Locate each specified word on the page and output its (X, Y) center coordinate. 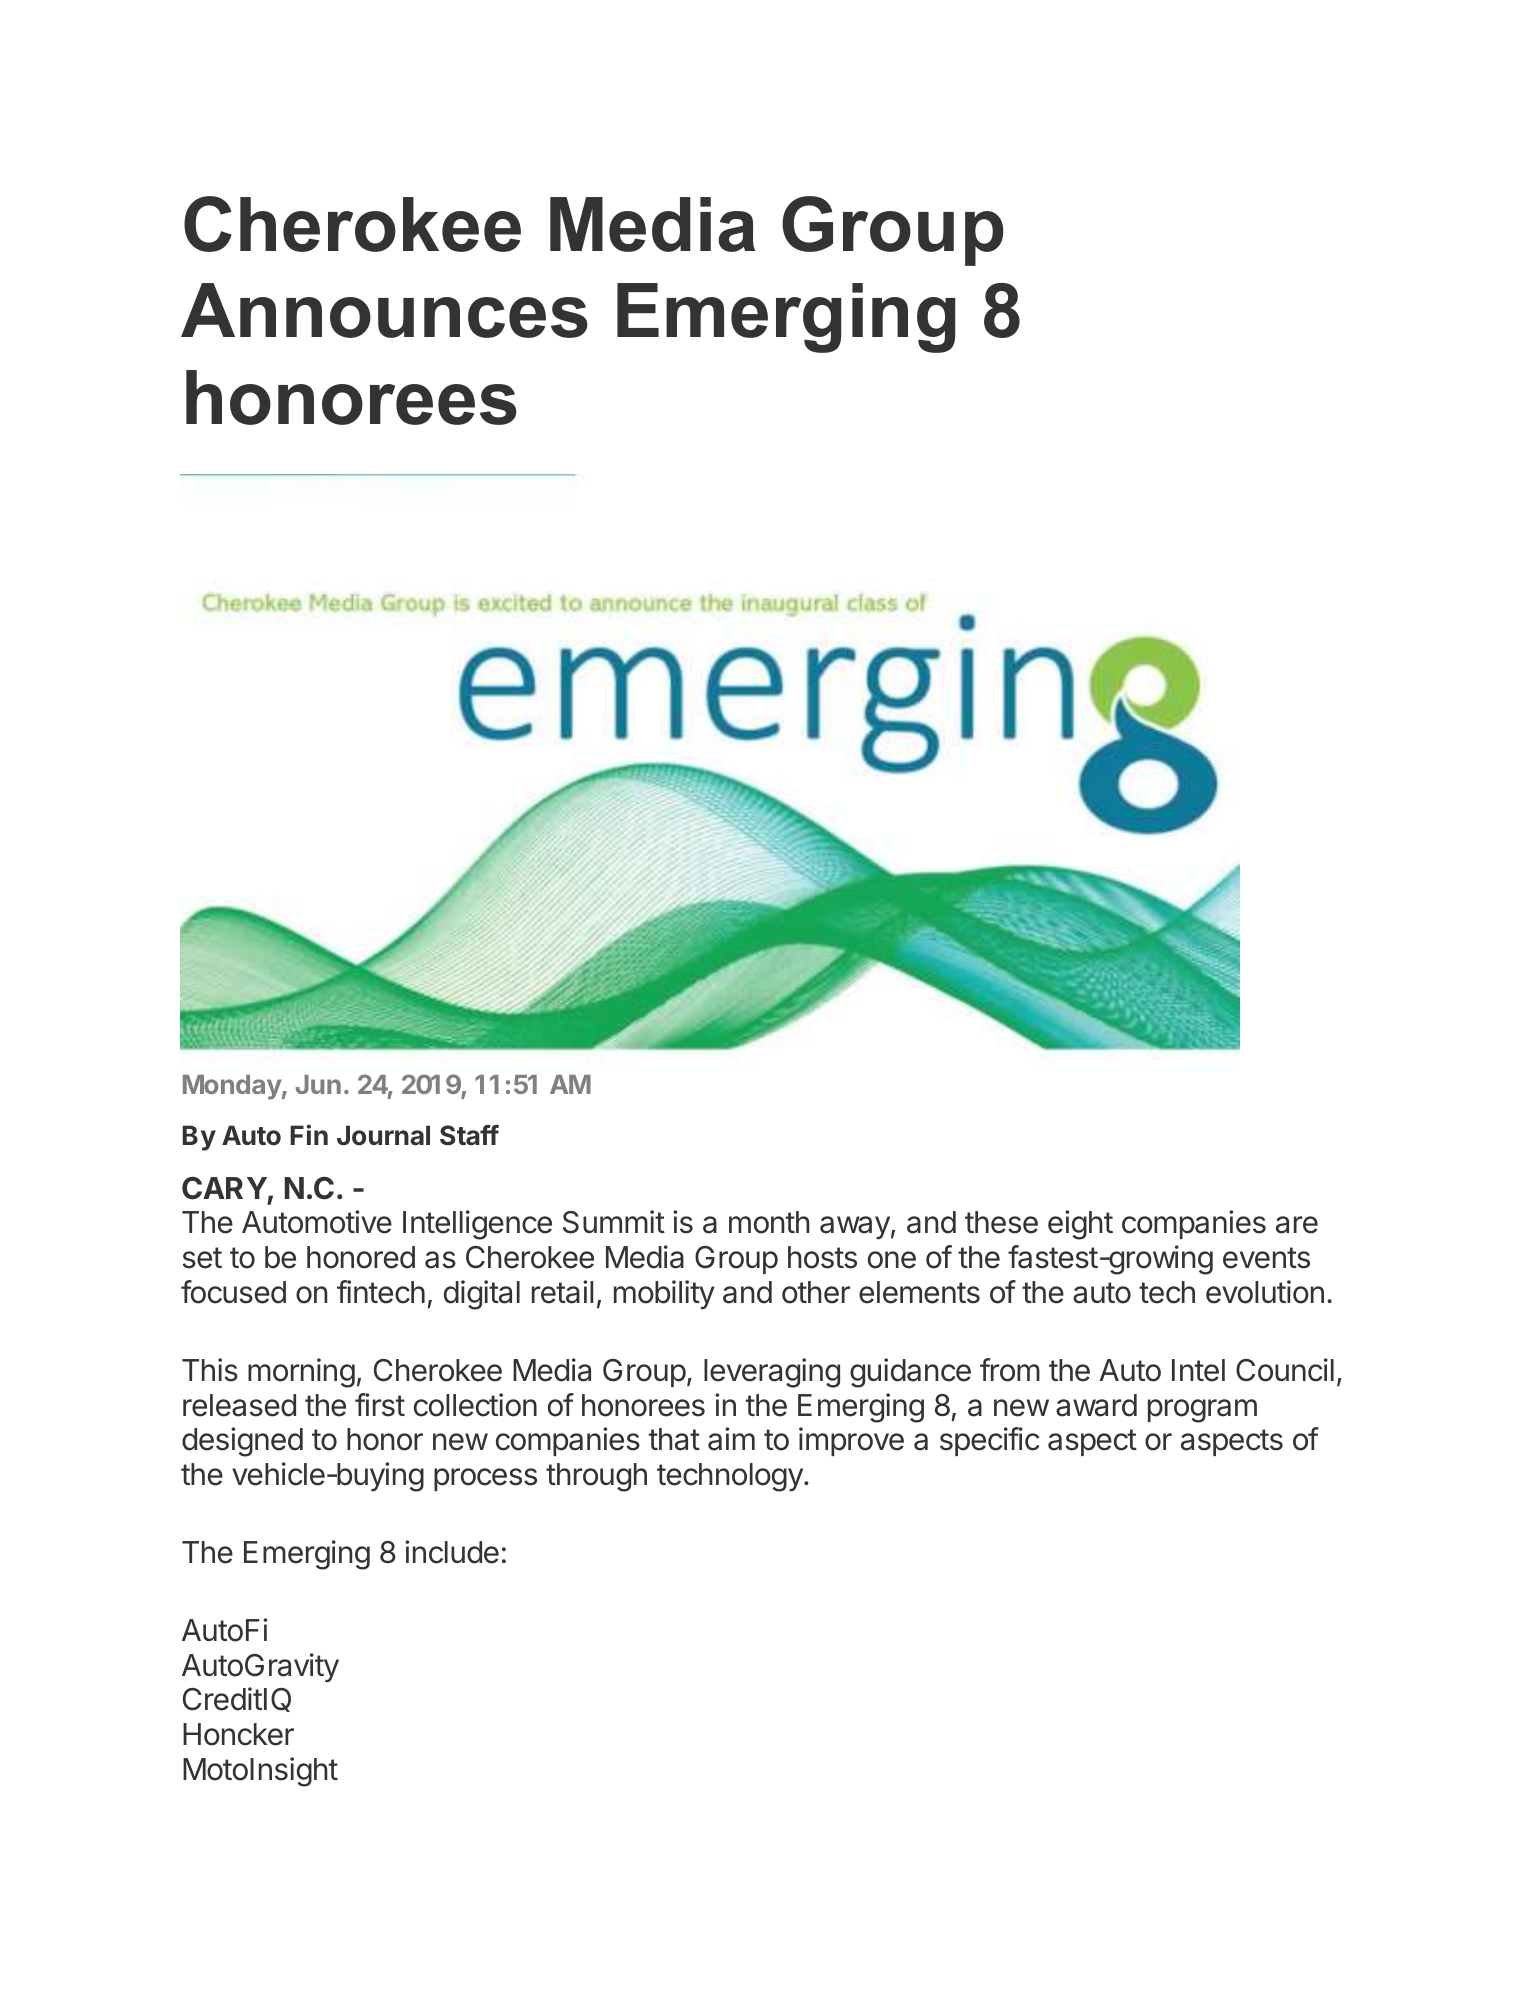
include (452, 1552)
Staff (469, 1135)
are (1297, 1225)
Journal (383, 1135)
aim (731, 1439)
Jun (318, 1084)
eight (1080, 1225)
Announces (384, 310)
